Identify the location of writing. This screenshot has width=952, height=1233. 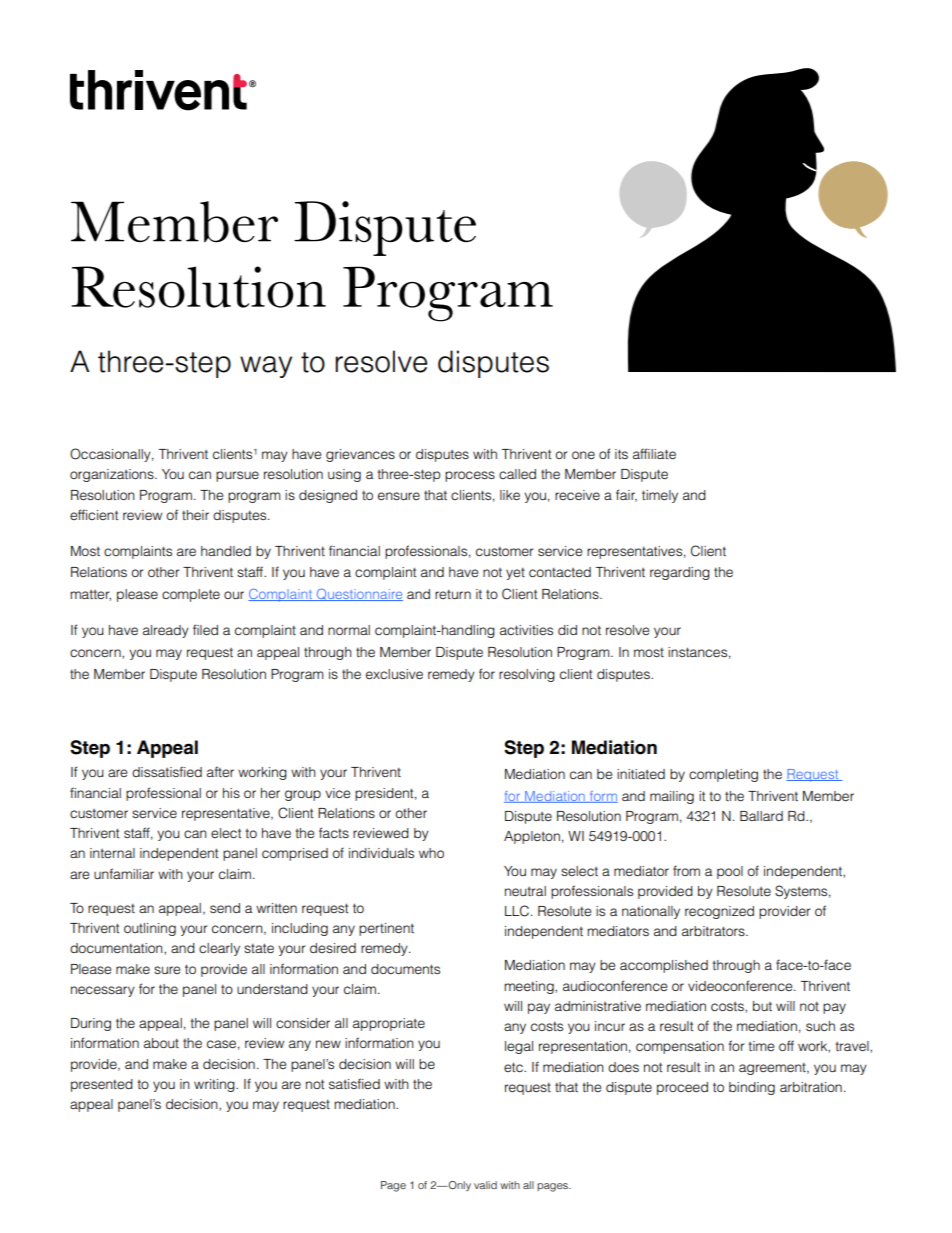
(215, 1085).
